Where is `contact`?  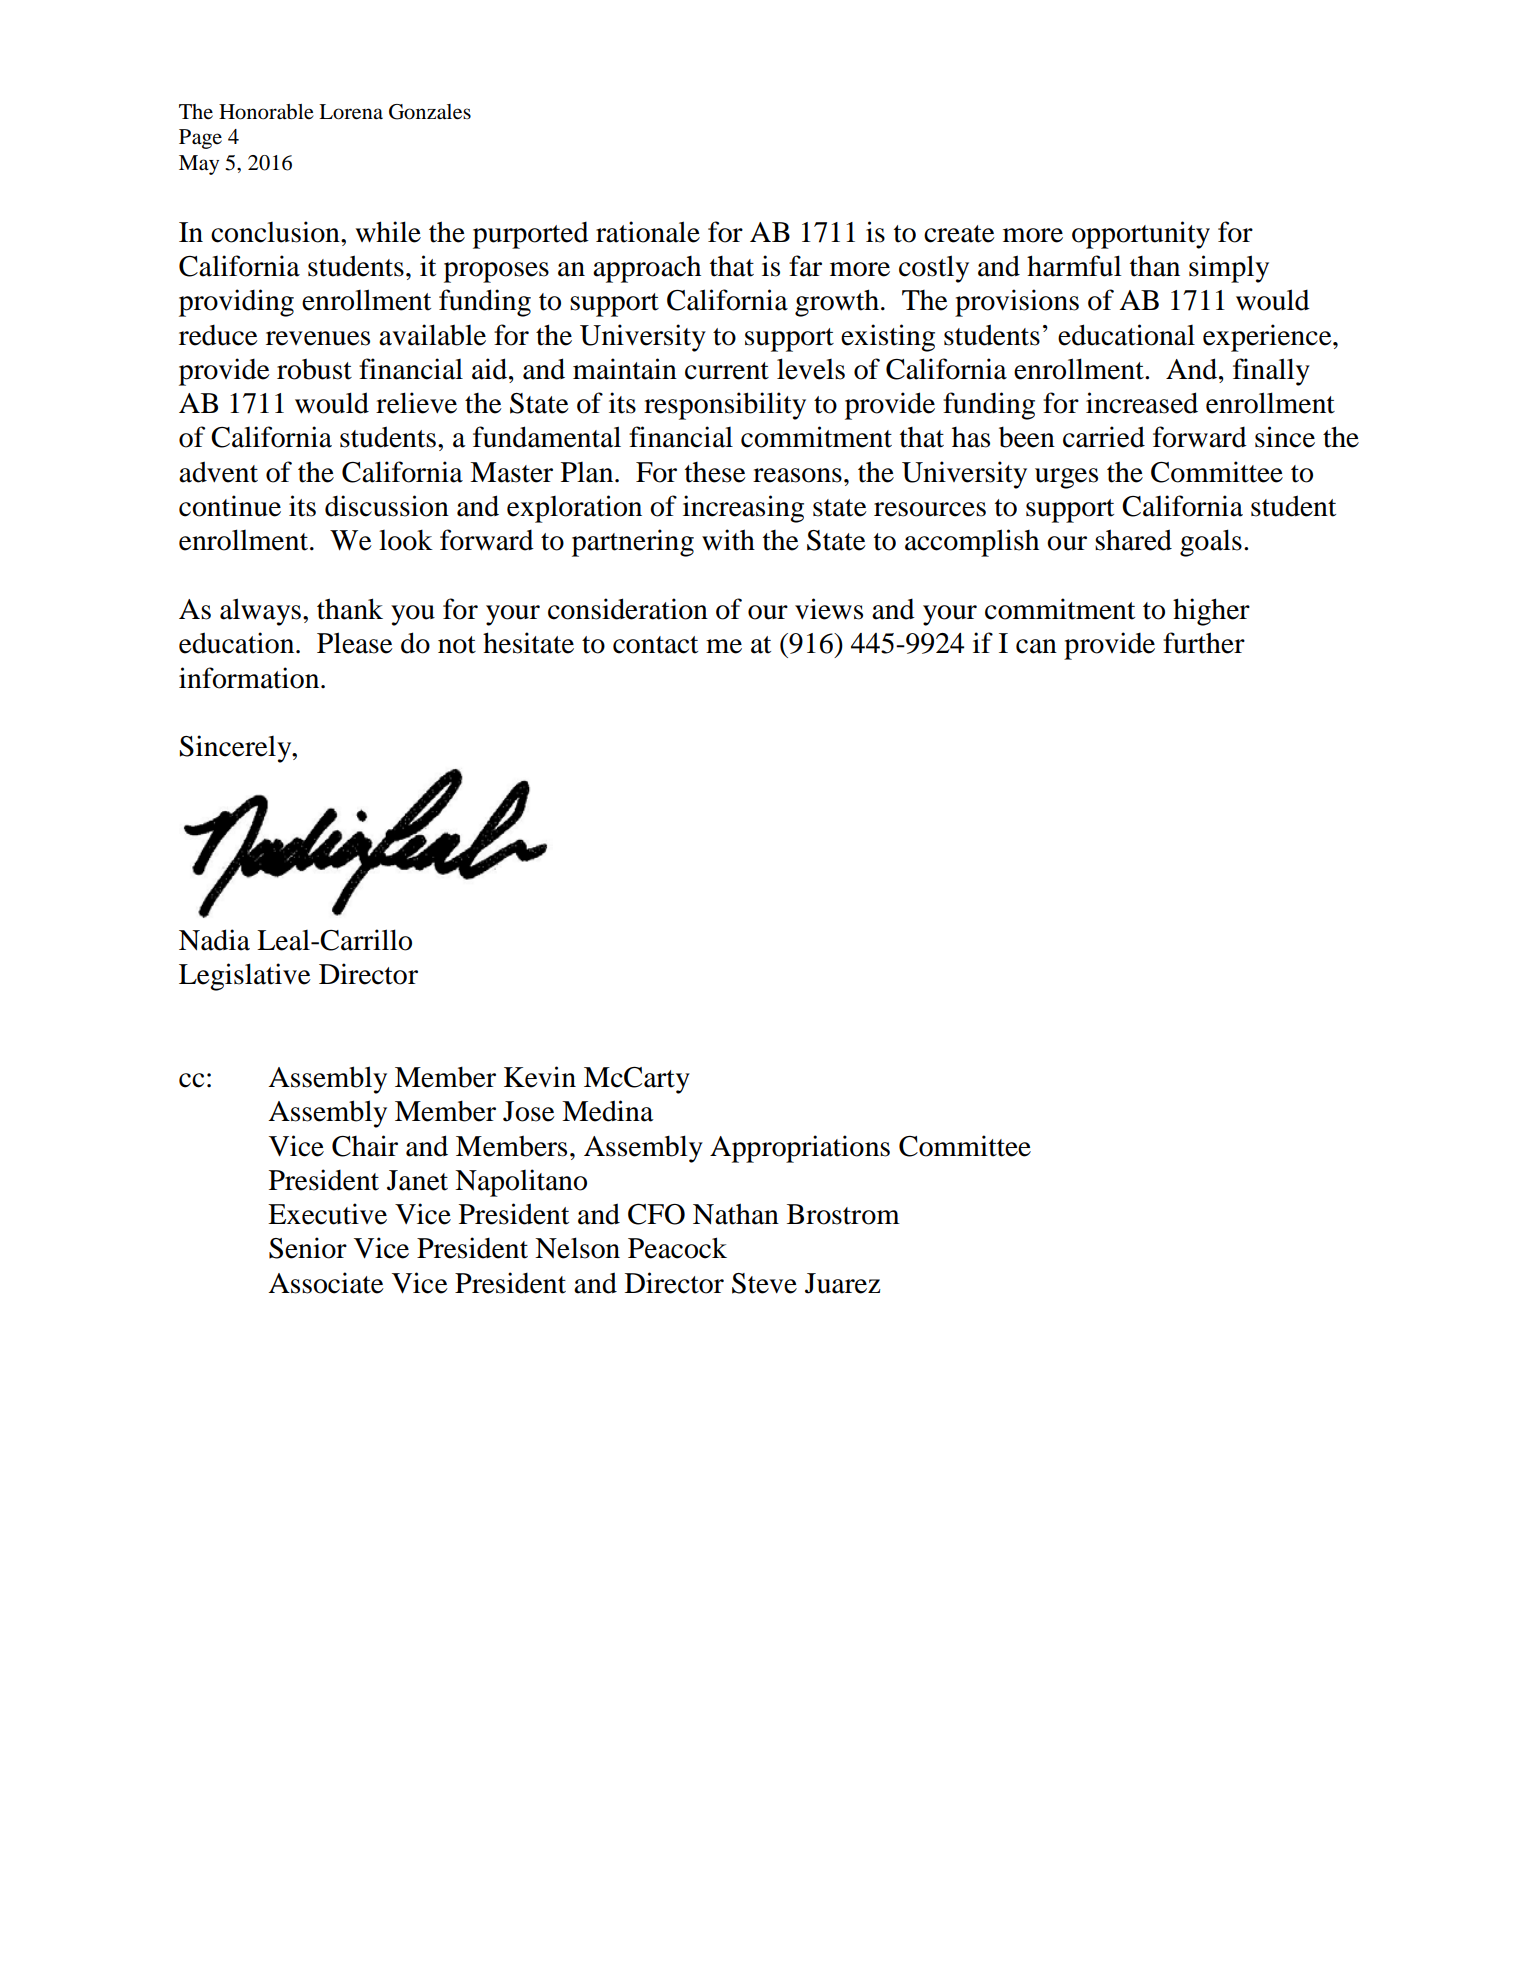
contact is located at coordinates (655, 645).
